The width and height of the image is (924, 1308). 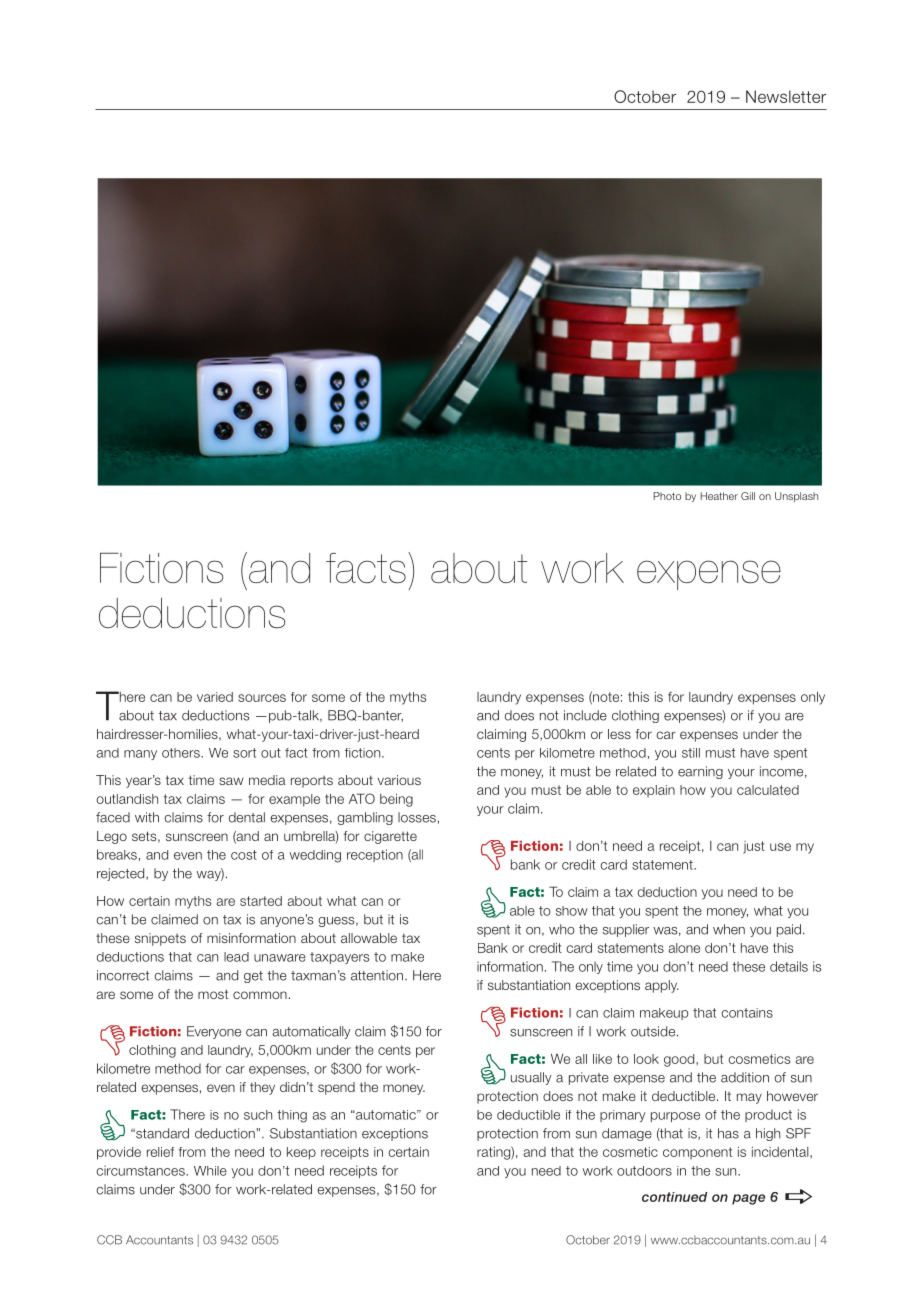 What do you see at coordinates (786, 96) in the image?
I see `Newsletter` at bounding box center [786, 96].
